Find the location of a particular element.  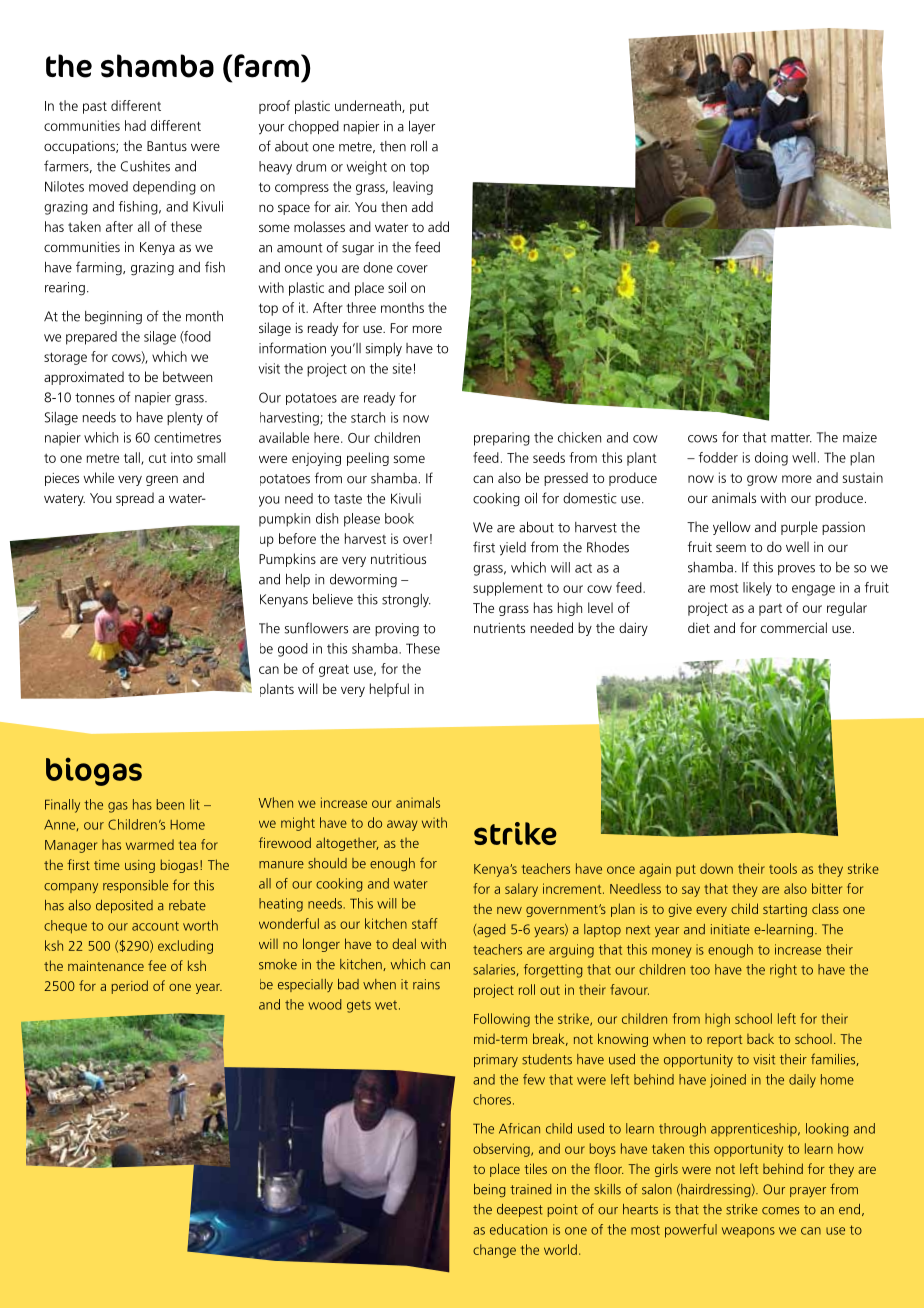

commercial is located at coordinates (794, 627).
